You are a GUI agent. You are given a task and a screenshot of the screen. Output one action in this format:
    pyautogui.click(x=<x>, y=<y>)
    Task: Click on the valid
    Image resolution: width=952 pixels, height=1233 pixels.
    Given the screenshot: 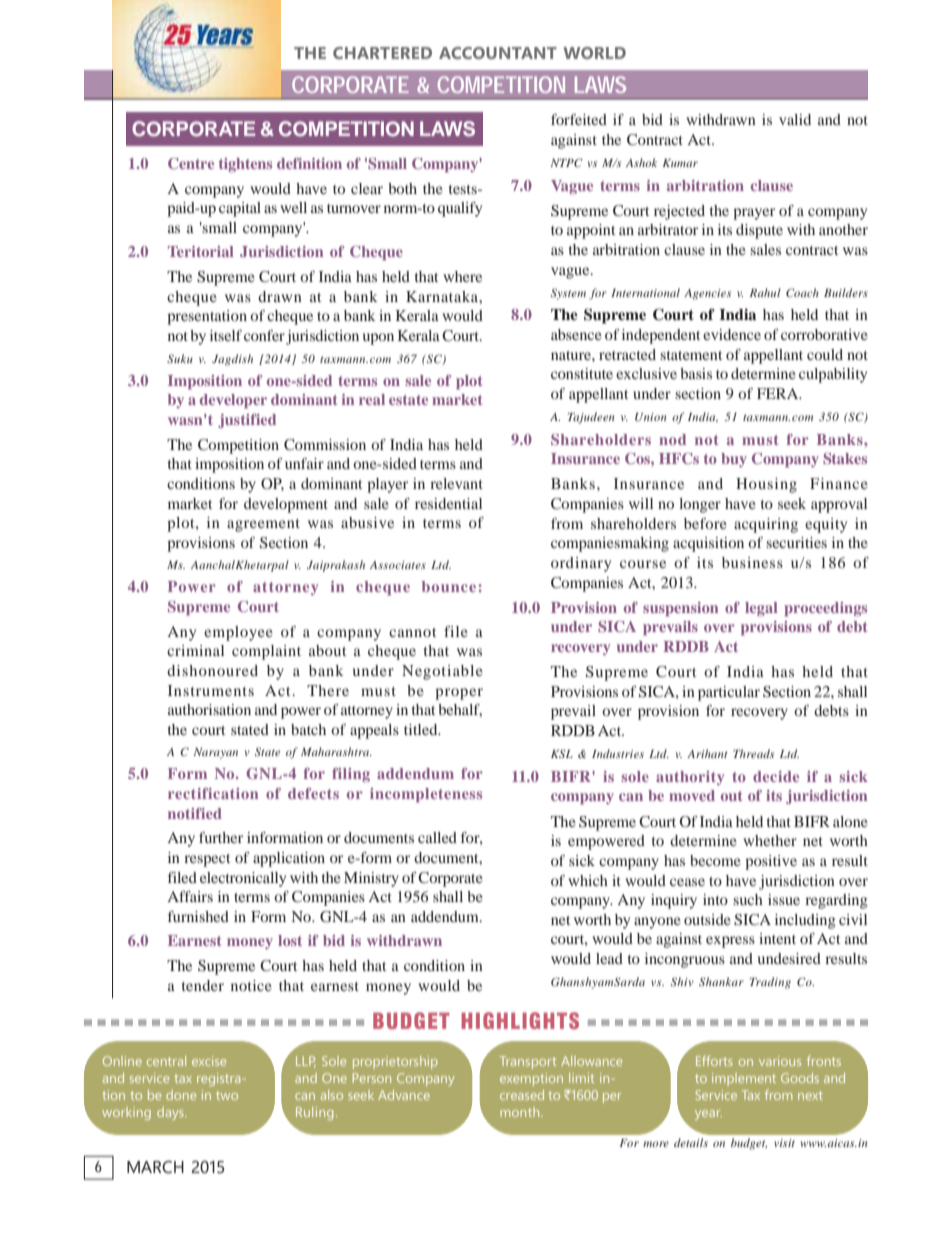 What is the action you would take?
    pyautogui.click(x=795, y=119)
